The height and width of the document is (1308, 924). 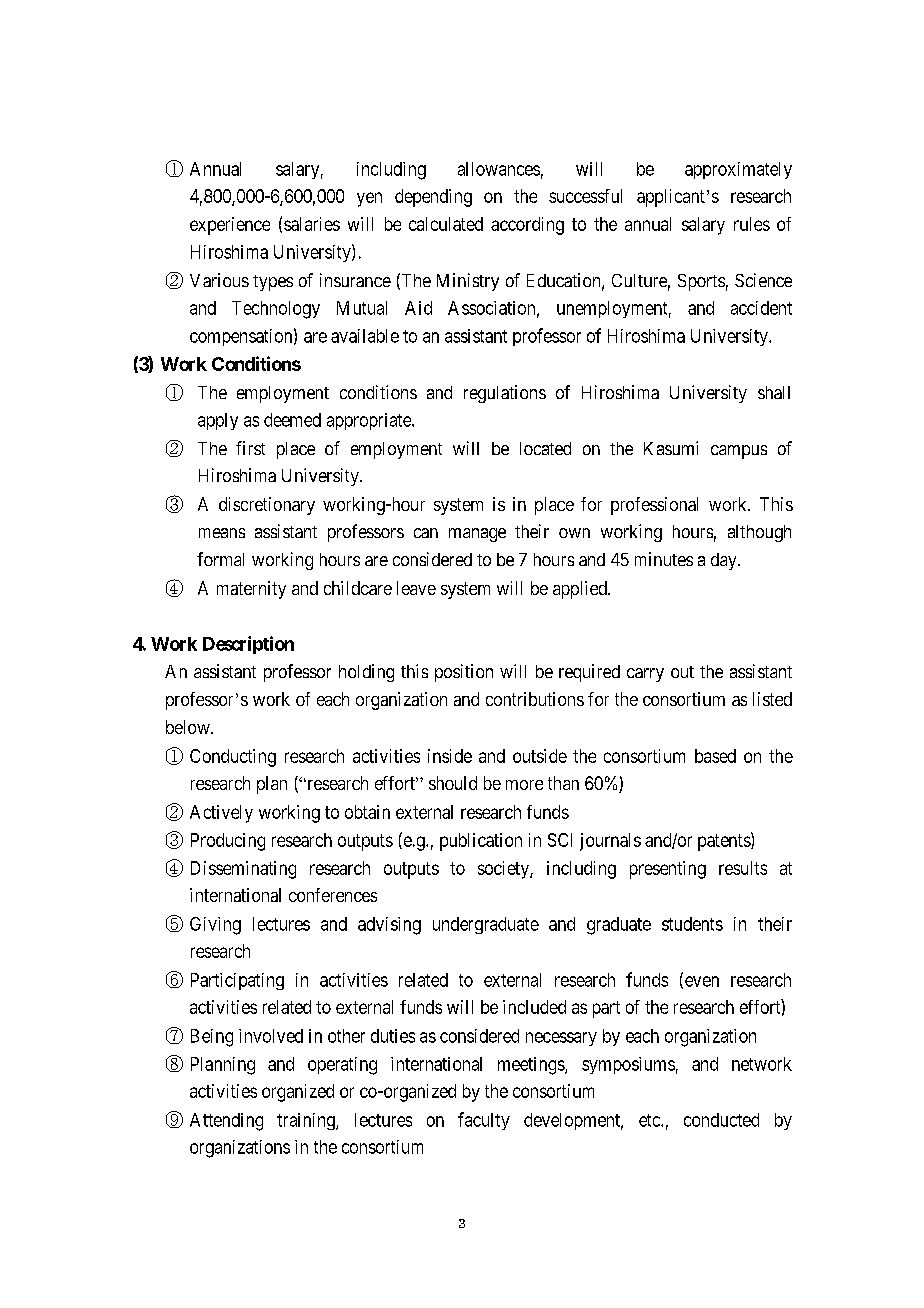 What do you see at coordinates (721, 1120) in the document?
I see `conducted` at bounding box center [721, 1120].
